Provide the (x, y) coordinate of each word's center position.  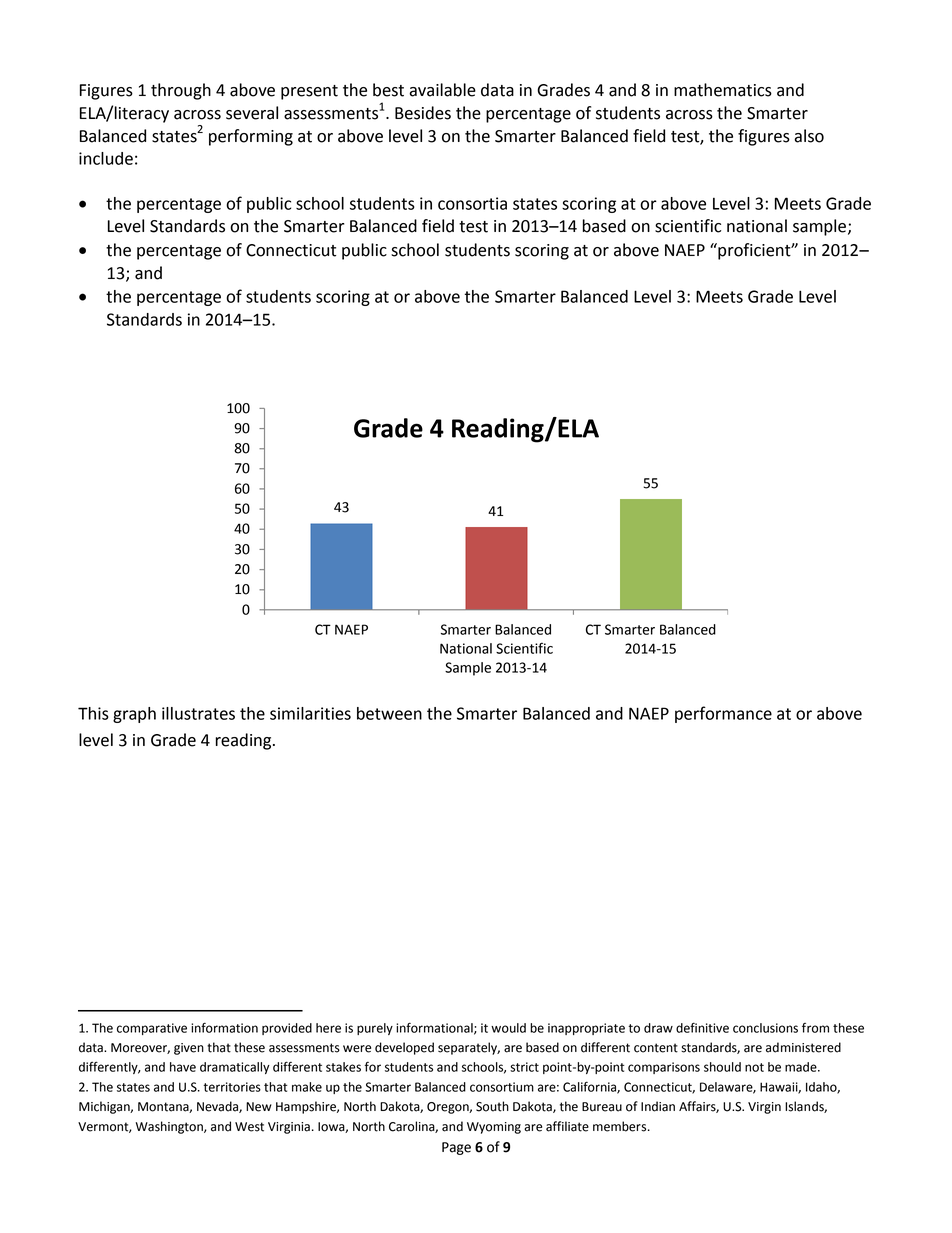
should (722, 1067)
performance (723, 714)
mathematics (723, 90)
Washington (170, 1127)
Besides (423, 113)
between (389, 713)
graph (134, 715)
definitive (702, 1028)
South (492, 1106)
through (181, 91)
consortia (472, 203)
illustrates (198, 713)
